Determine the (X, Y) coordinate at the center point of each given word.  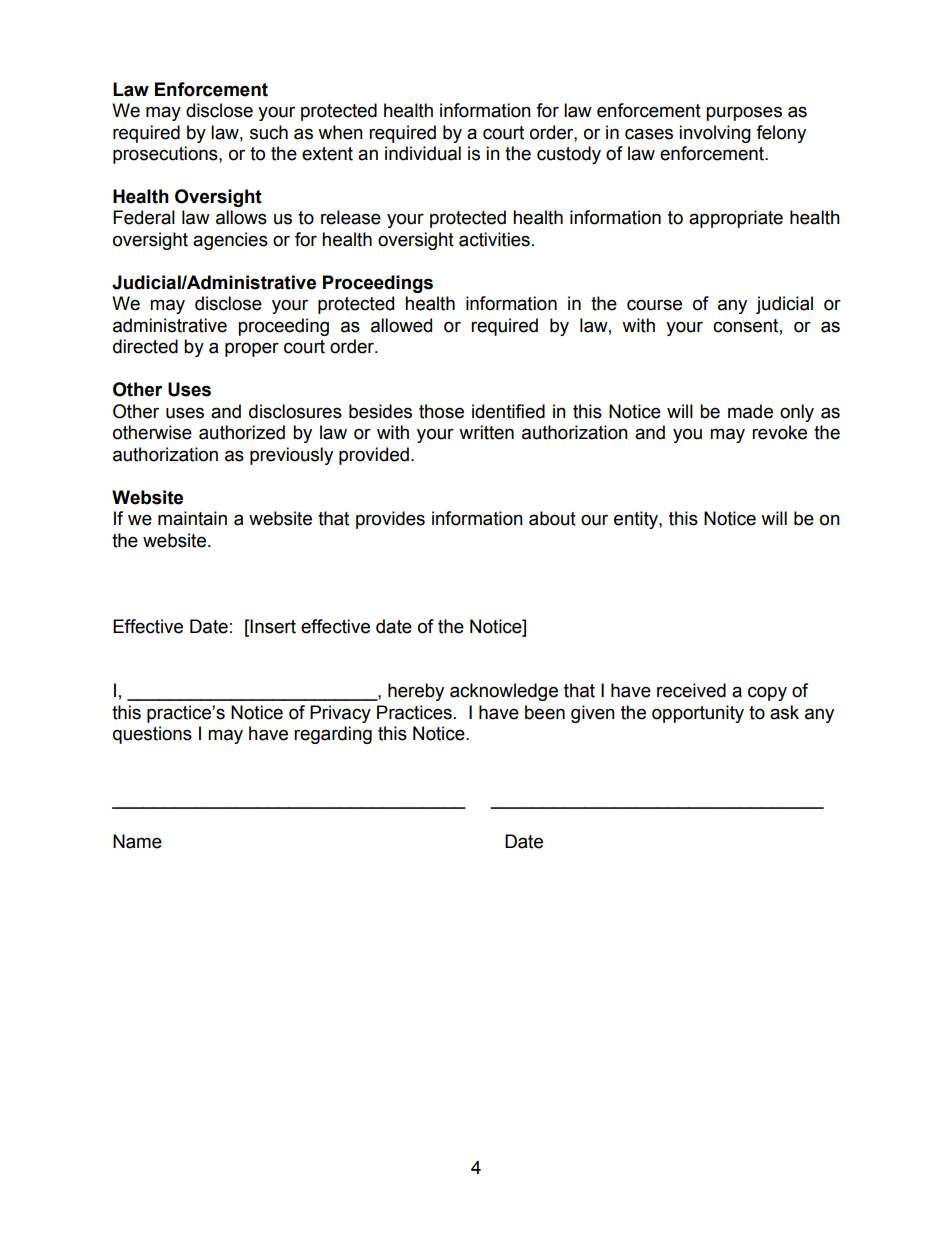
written (486, 432)
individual (423, 153)
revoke (779, 432)
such (269, 132)
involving (715, 134)
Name (137, 841)
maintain (192, 518)
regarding (333, 735)
